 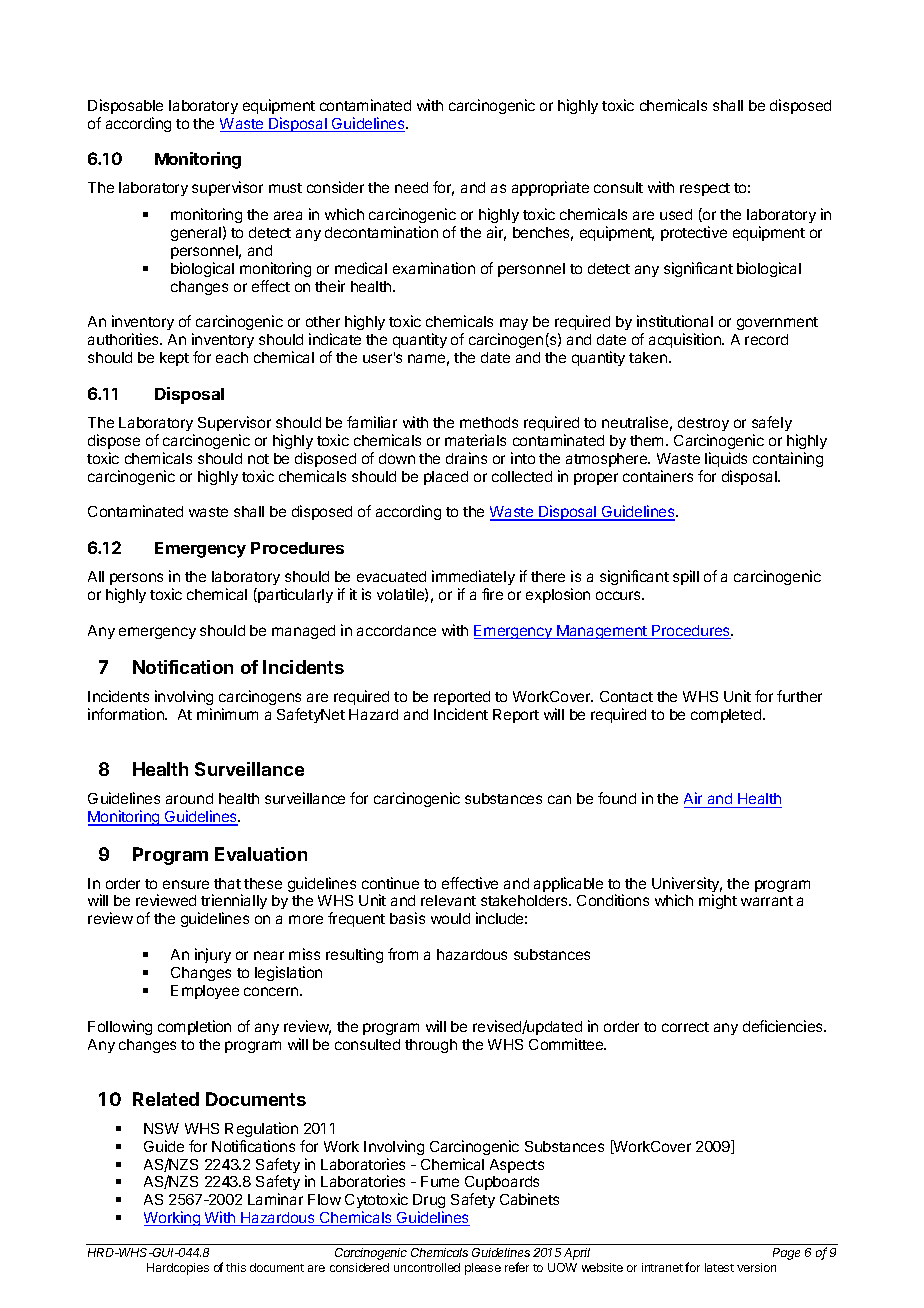 What do you see at coordinates (705, 189) in the image?
I see `respect` at bounding box center [705, 189].
